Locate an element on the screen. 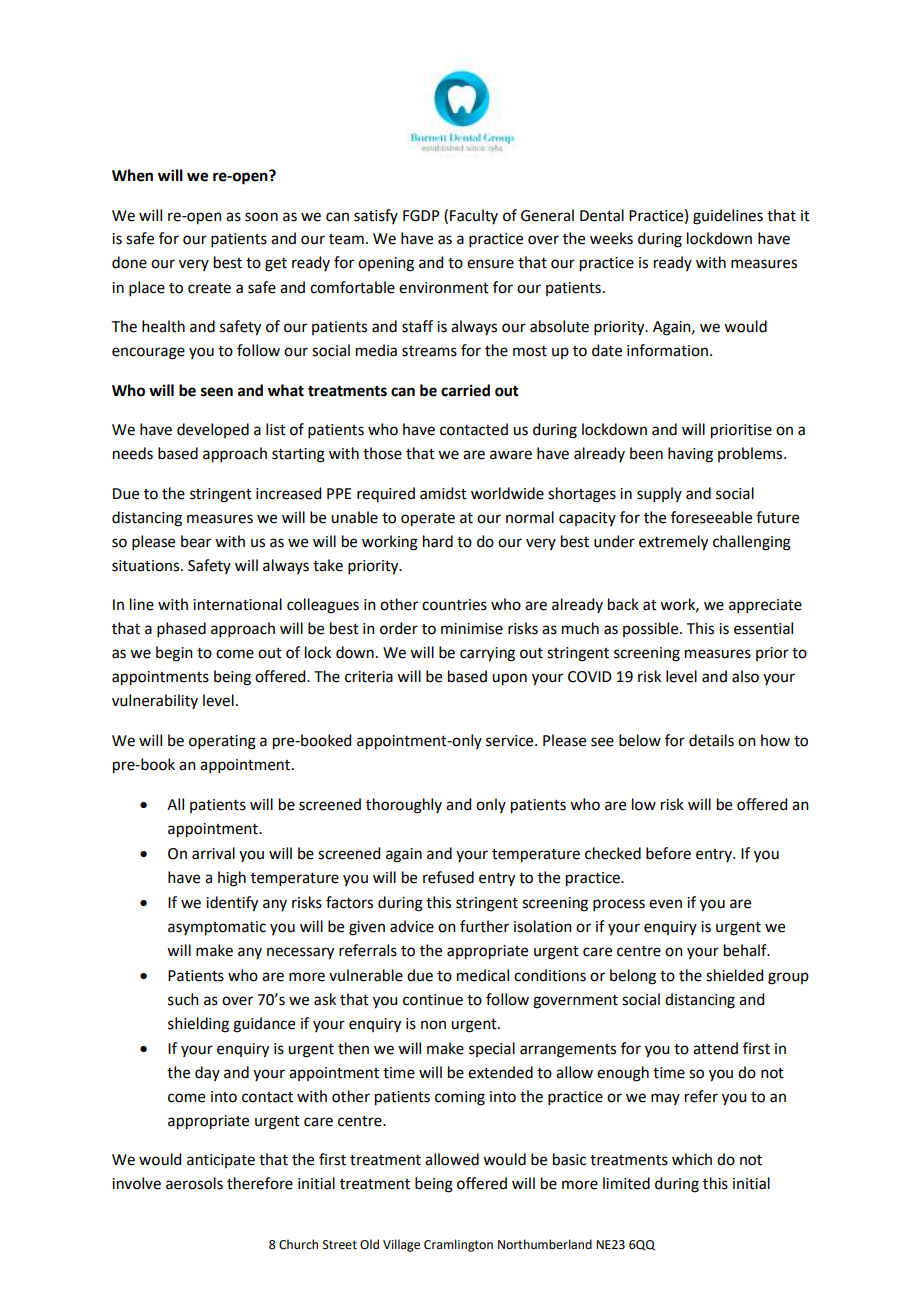  before is located at coordinates (668, 853).
